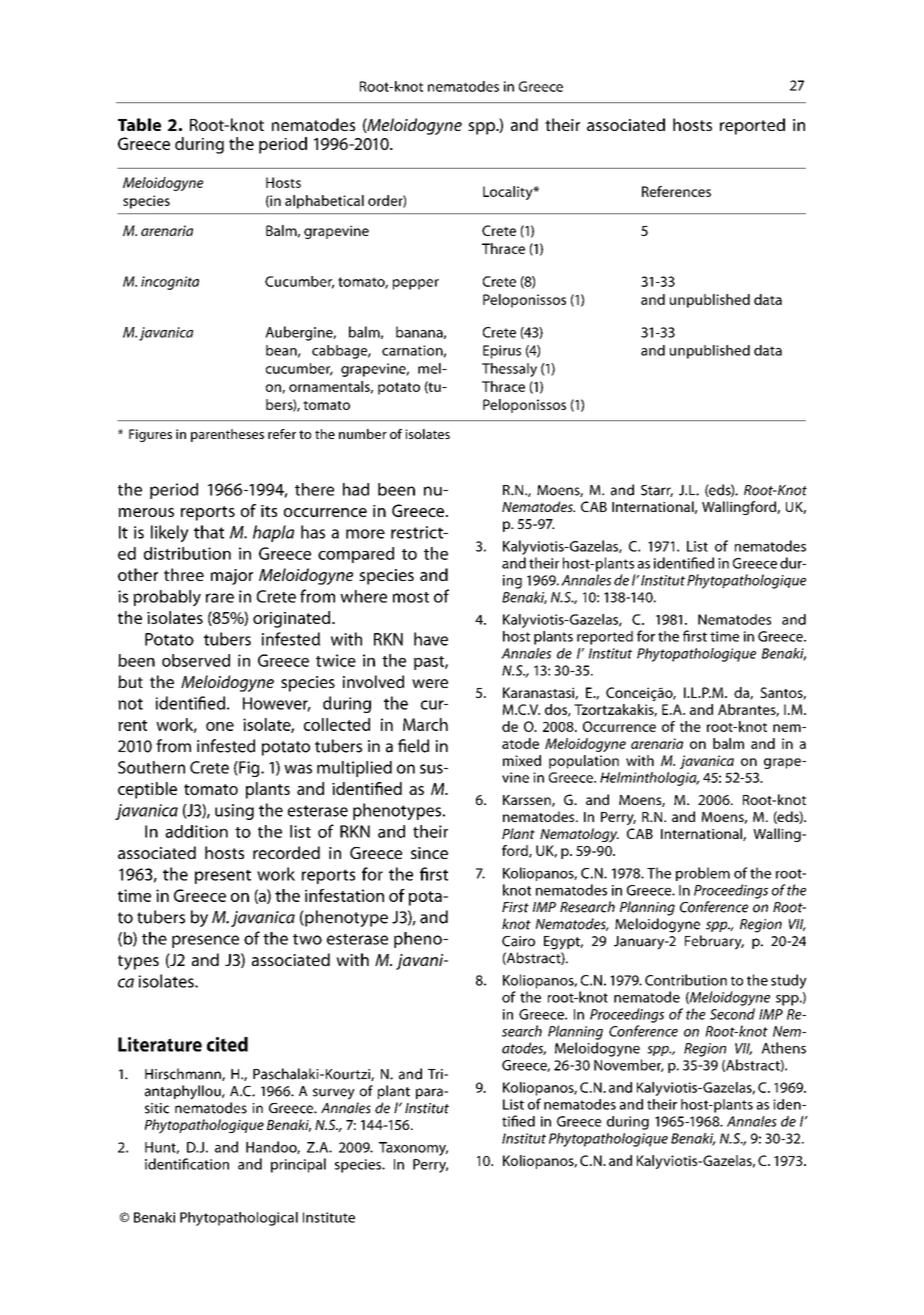  Describe the element at coordinates (209, 532) in the image. I see `that` at that location.
